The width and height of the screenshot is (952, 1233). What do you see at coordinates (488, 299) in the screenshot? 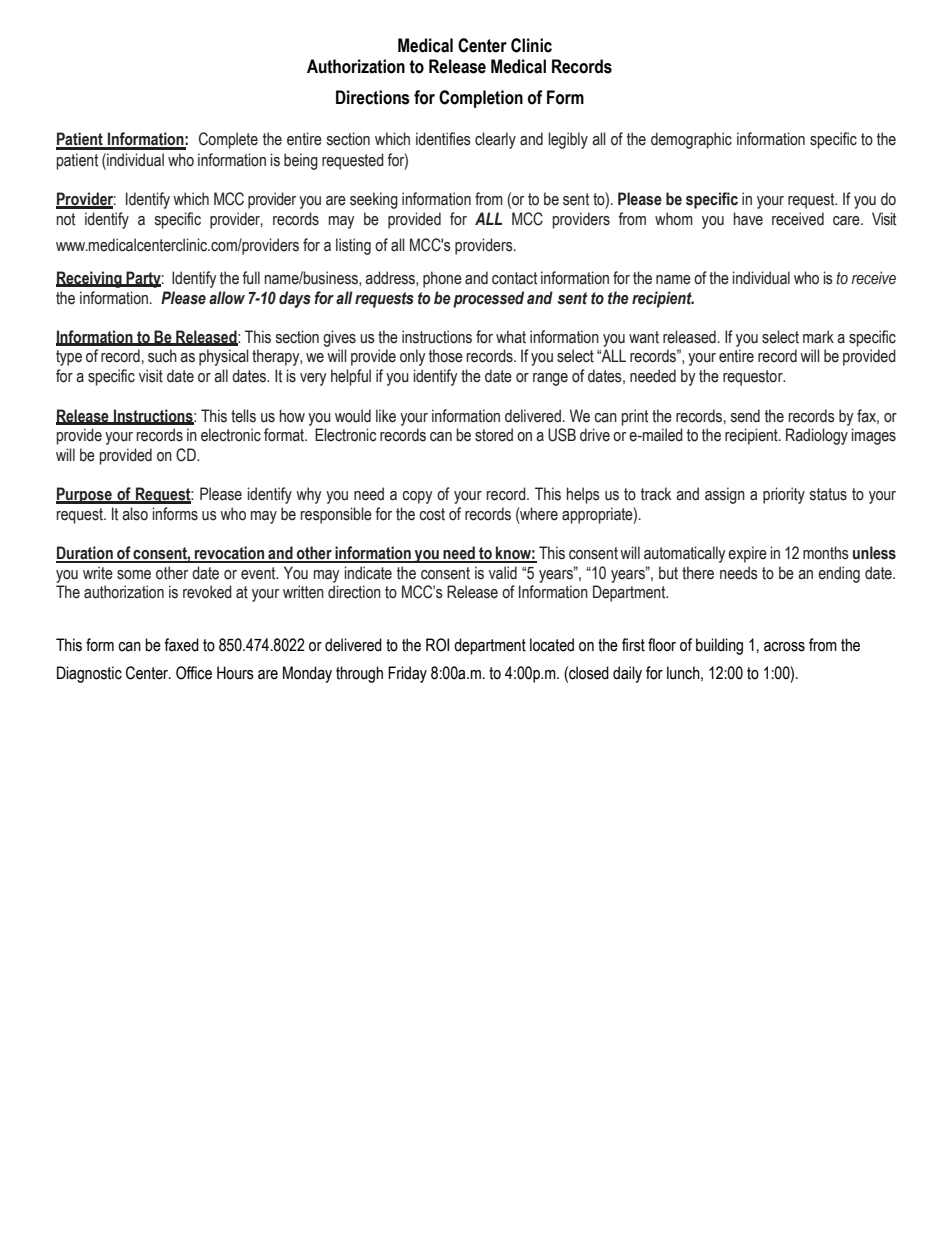
I see `processed` at bounding box center [488, 299].
